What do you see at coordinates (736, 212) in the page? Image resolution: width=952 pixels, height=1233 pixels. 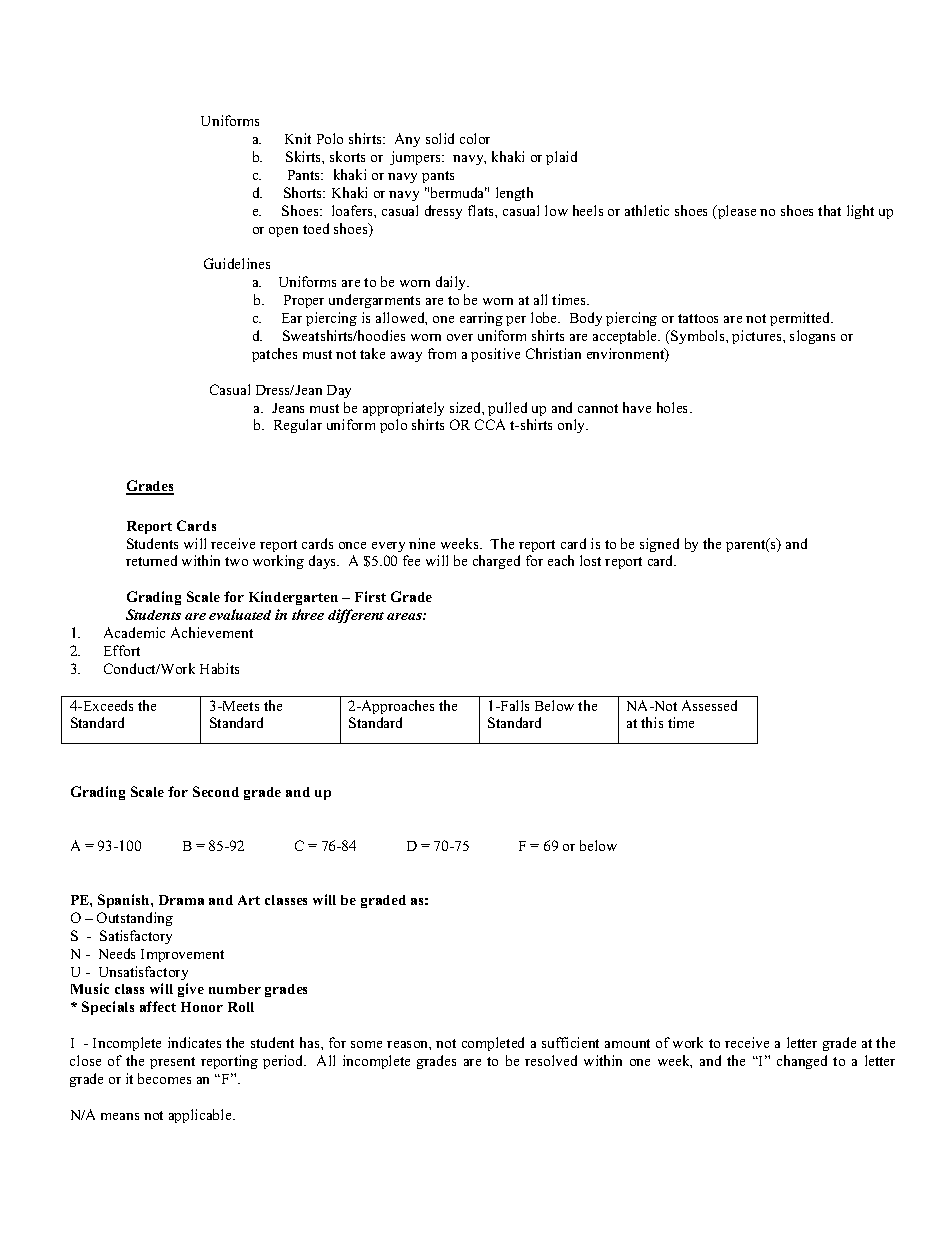 I see `please` at bounding box center [736, 212].
